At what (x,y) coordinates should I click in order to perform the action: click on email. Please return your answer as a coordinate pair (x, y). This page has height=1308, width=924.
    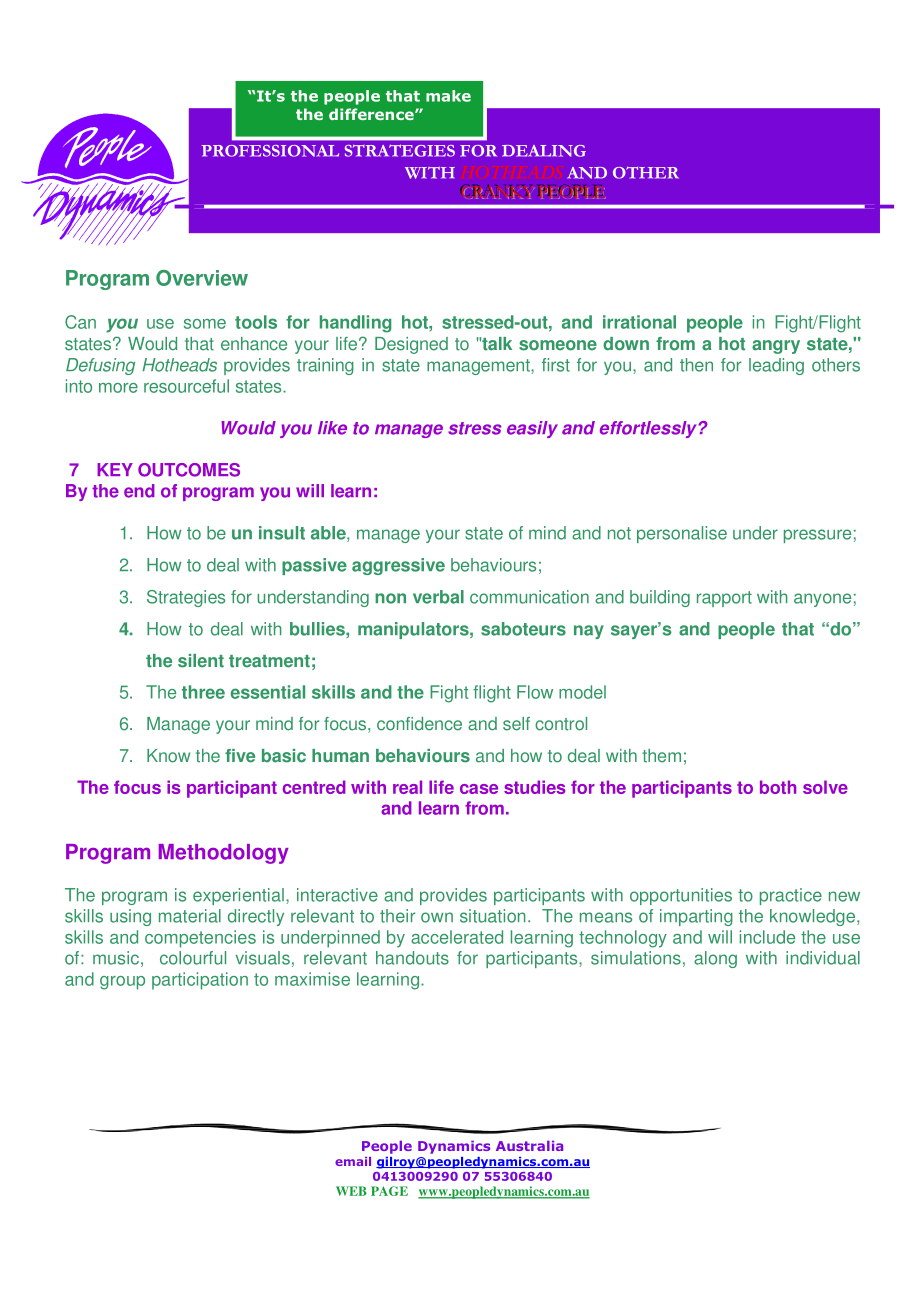
    Looking at the image, I should click on (353, 1161).
